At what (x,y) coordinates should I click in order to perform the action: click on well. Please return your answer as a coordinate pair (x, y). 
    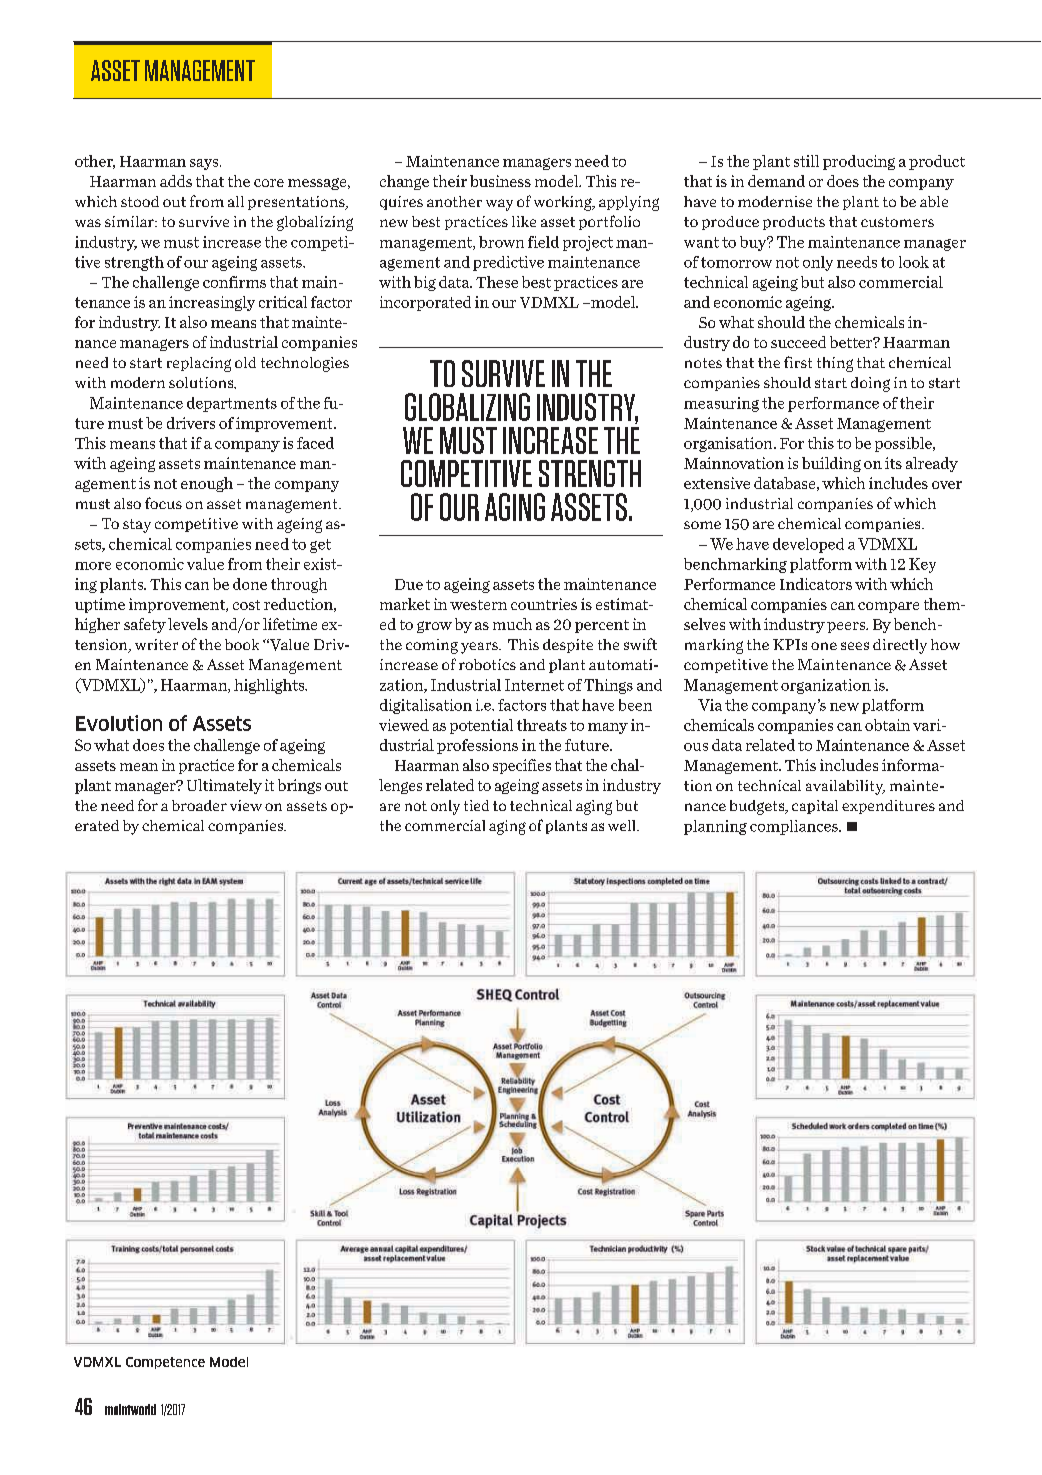
    Looking at the image, I should click on (623, 825).
